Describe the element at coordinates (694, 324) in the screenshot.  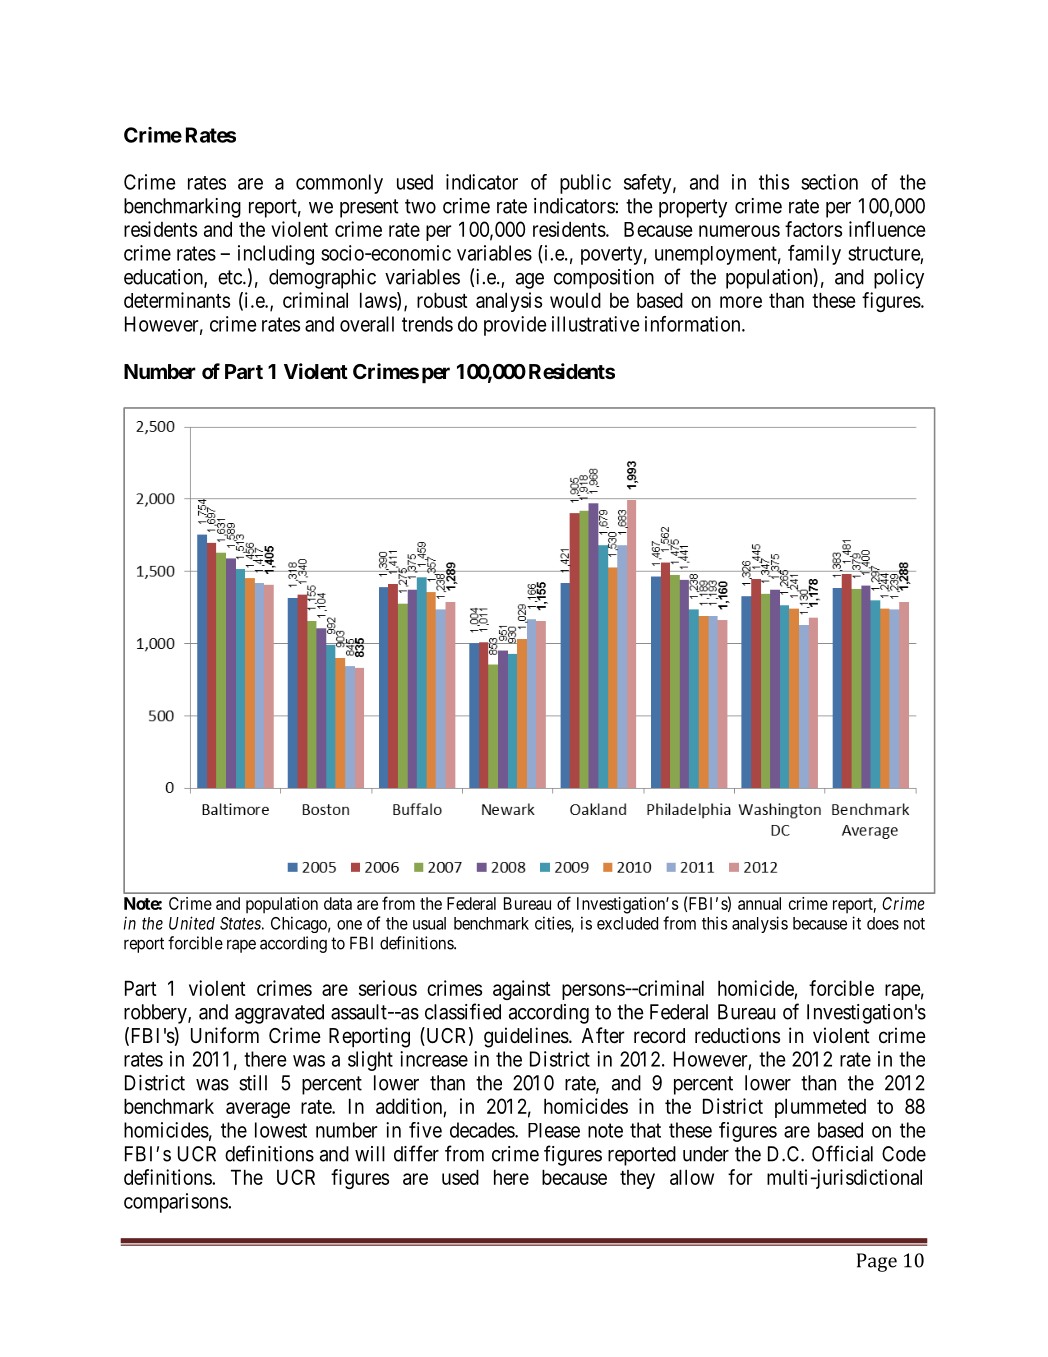
I see `information` at that location.
